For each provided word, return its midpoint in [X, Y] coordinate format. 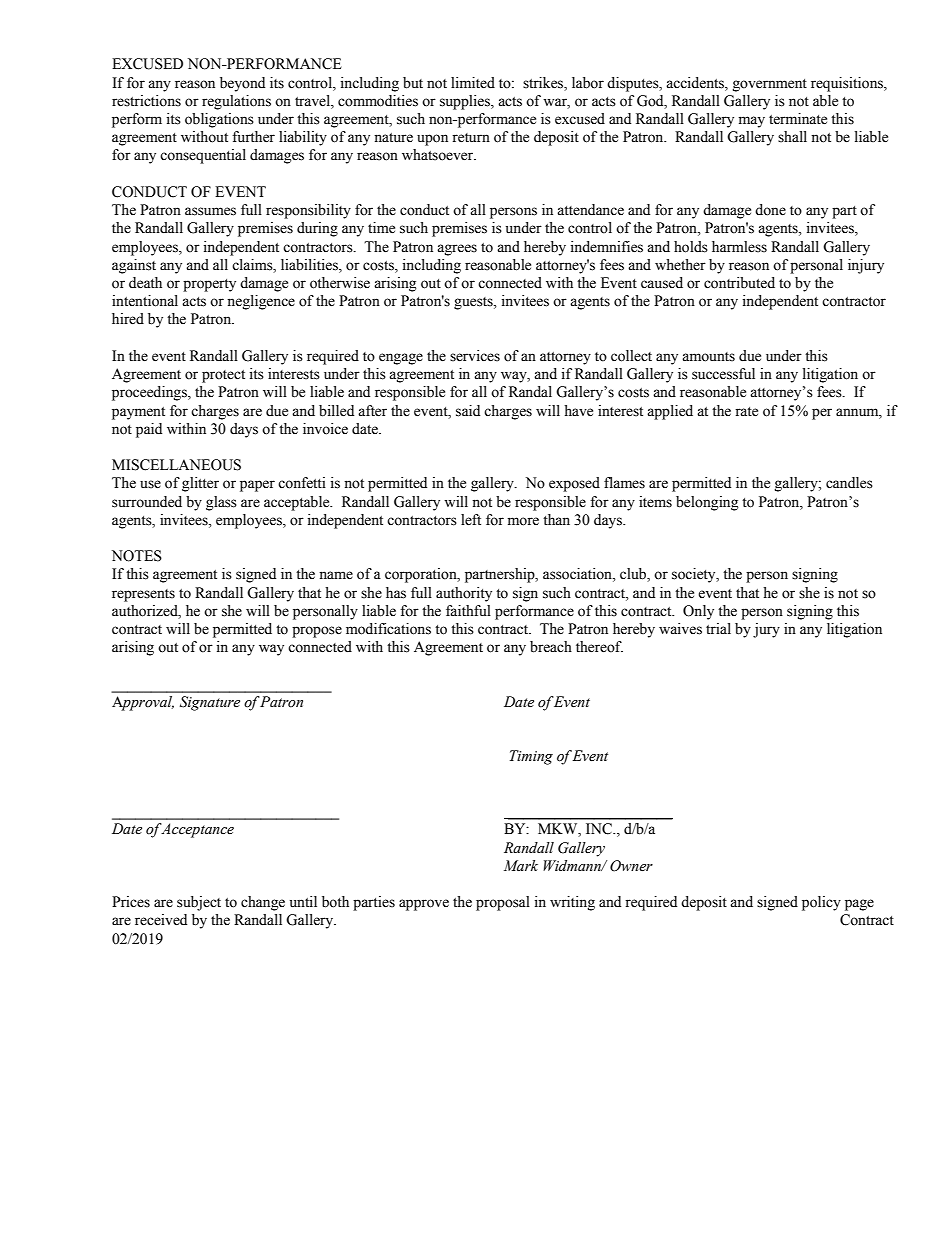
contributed [739, 283]
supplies [466, 102]
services [475, 356]
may [752, 122]
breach [551, 647]
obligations [219, 120]
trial [718, 628]
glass [221, 503]
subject [199, 903]
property [209, 285]
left [471, 520]
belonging [707, 503]
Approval [143, 703]
